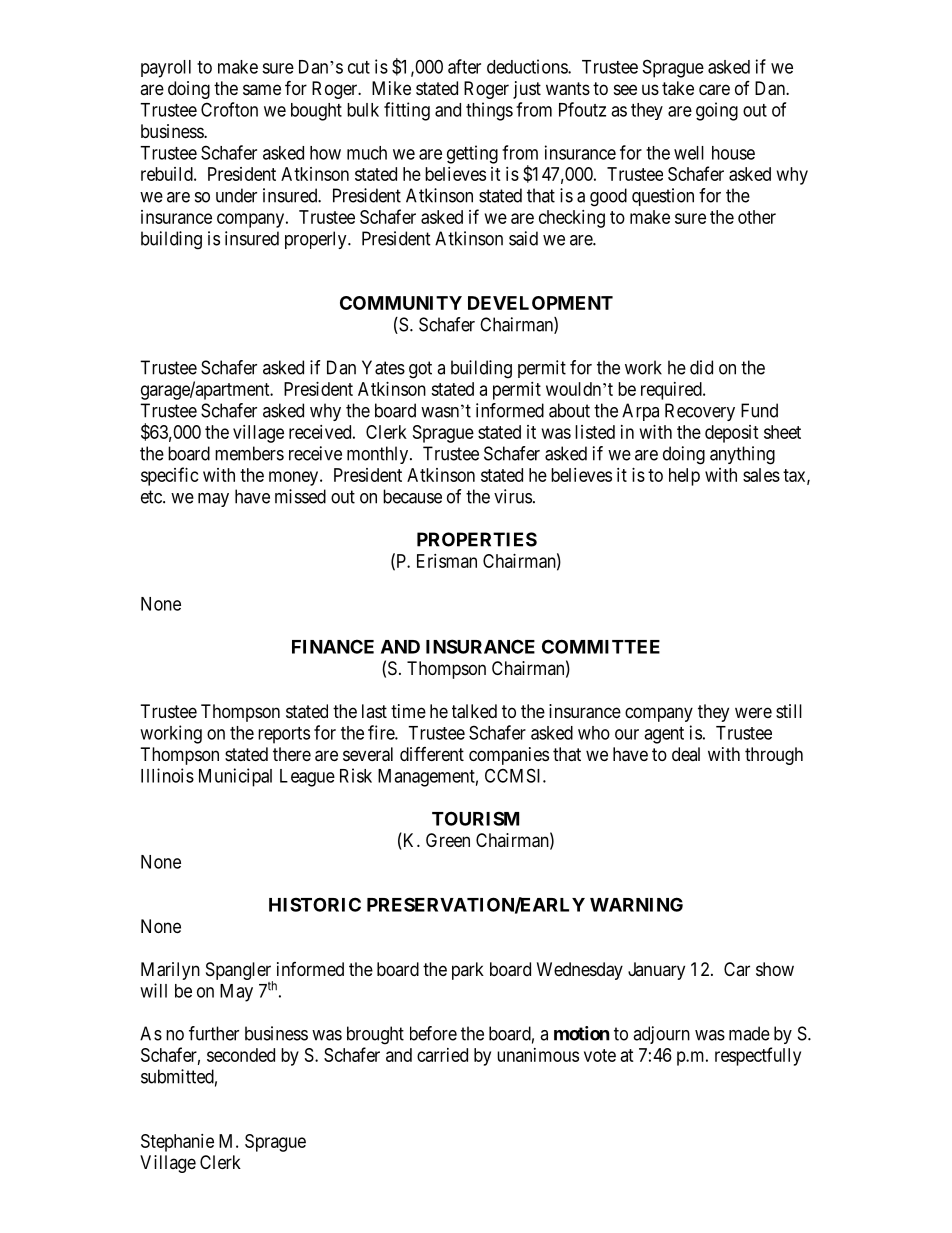  What do you see at coordinates (333, 646) in the image?
I see `FINANCE` at bounding box center [333, 646].
